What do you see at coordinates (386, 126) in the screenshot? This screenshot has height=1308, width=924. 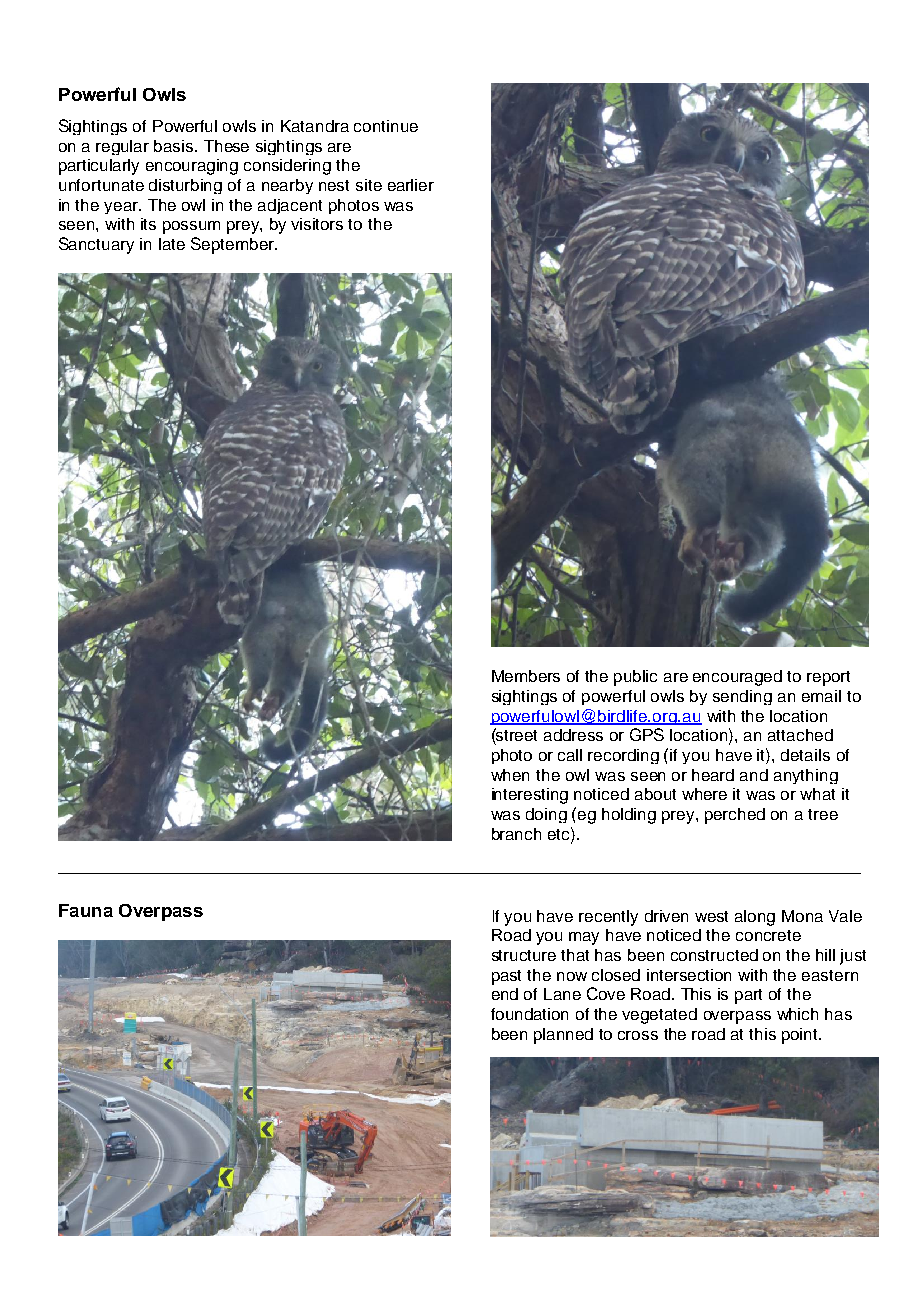 I see `continue` at bounding box center [386, 126].
